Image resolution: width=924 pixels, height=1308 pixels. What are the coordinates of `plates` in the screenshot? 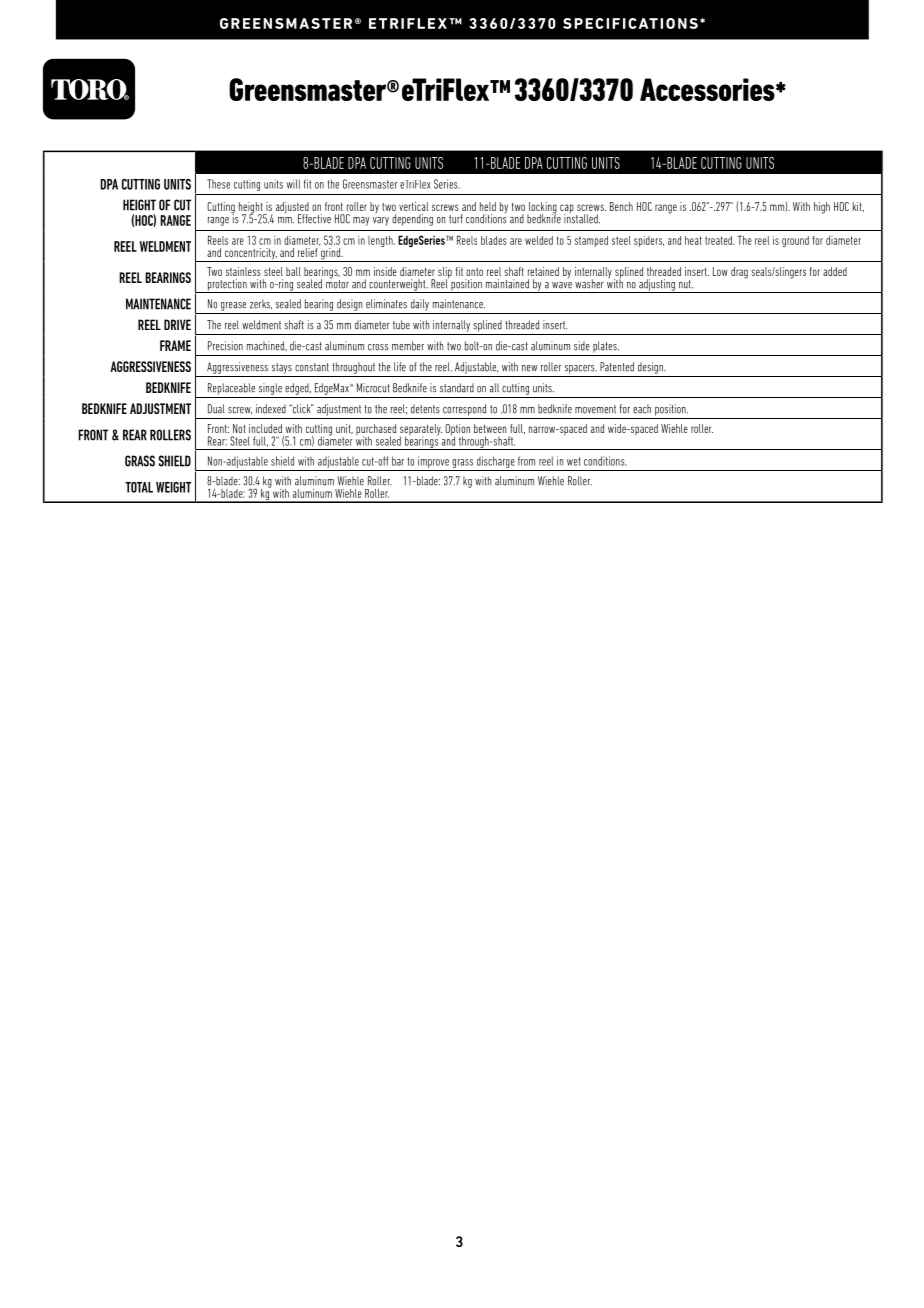 It's located at (606, 347).
